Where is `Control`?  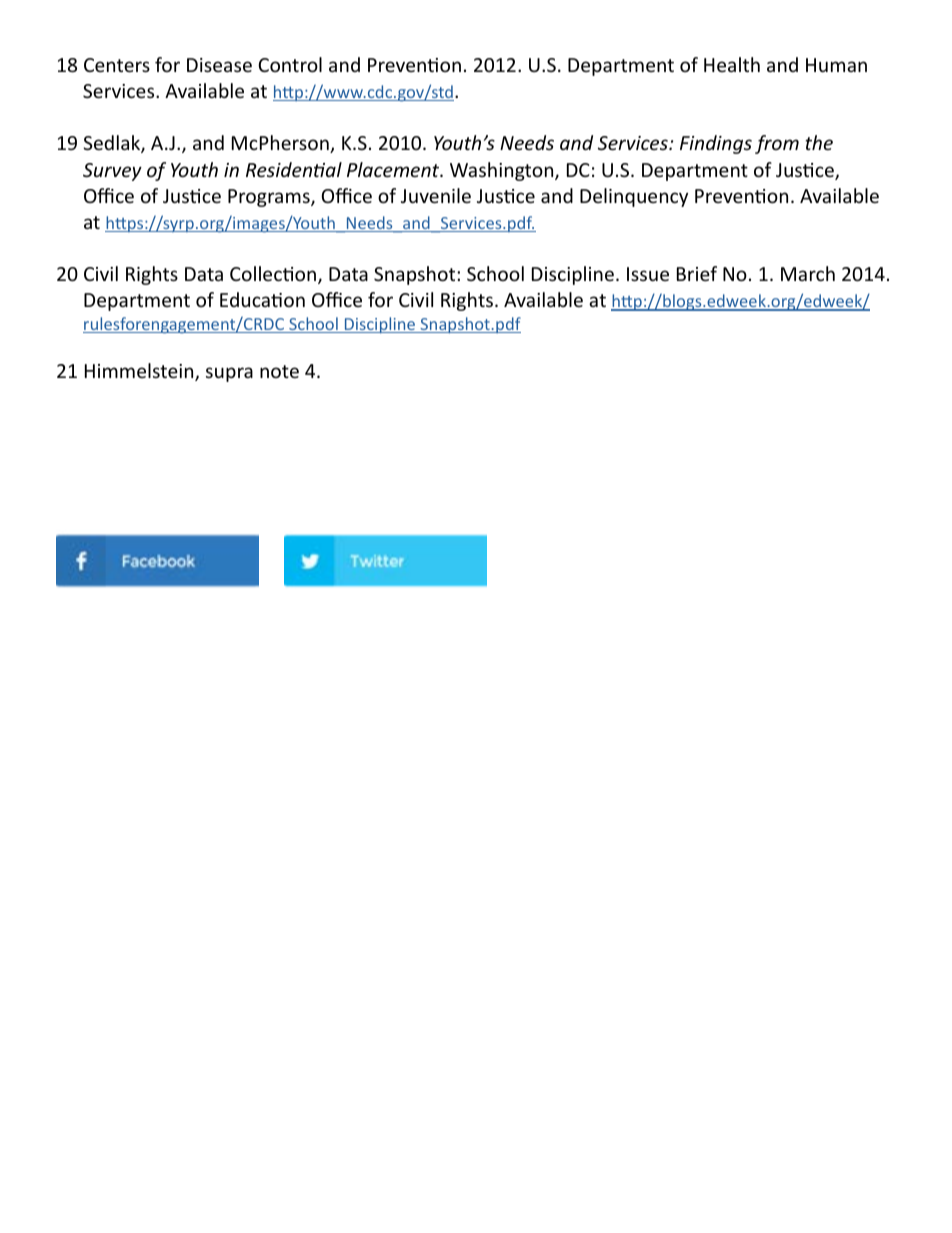 Control is located at coordinates (290, 64).
